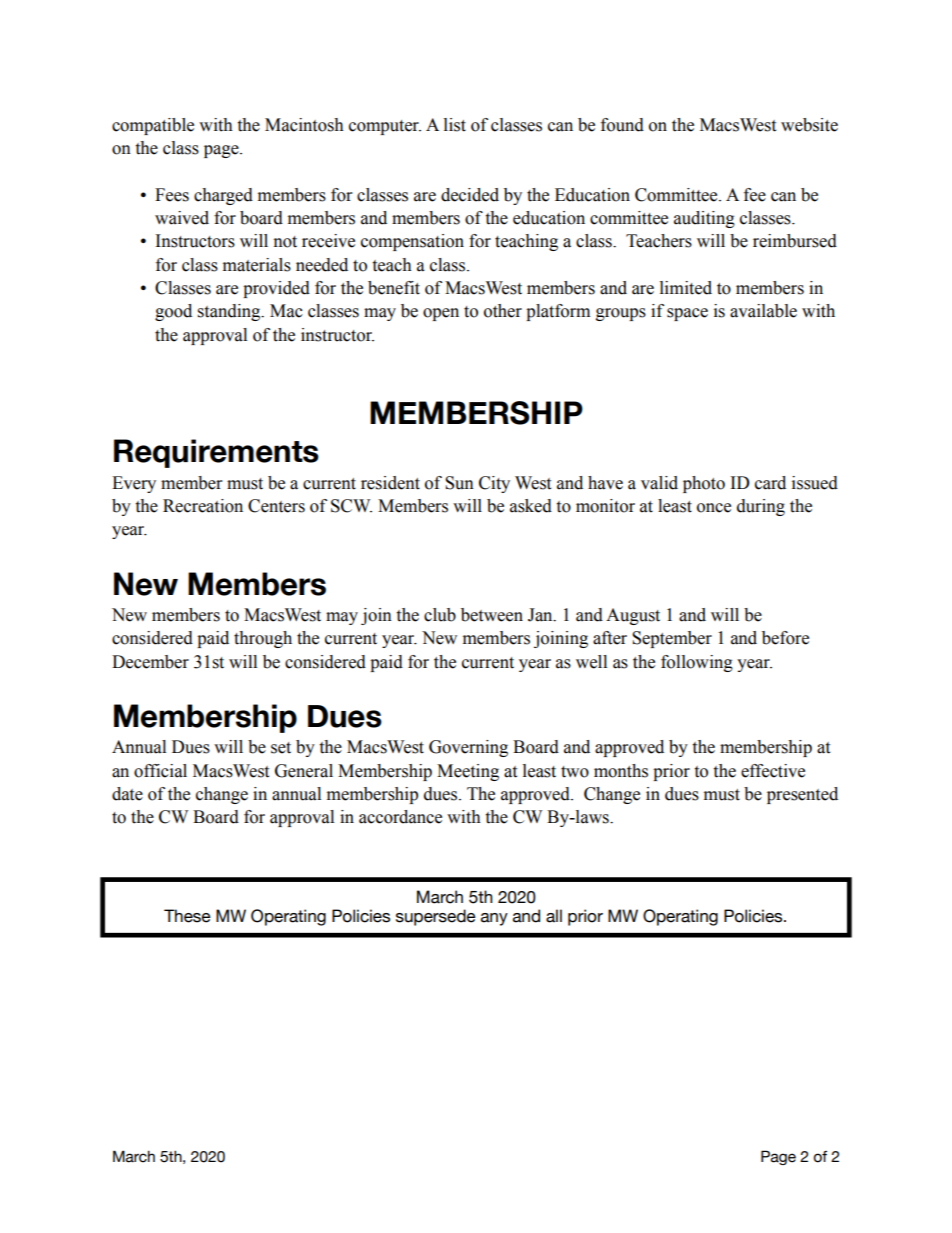 This image has height=1233, width=952. What do you see at coordinates (455, 125) in the image?
I see `list` at bounding box center [455, 125].
